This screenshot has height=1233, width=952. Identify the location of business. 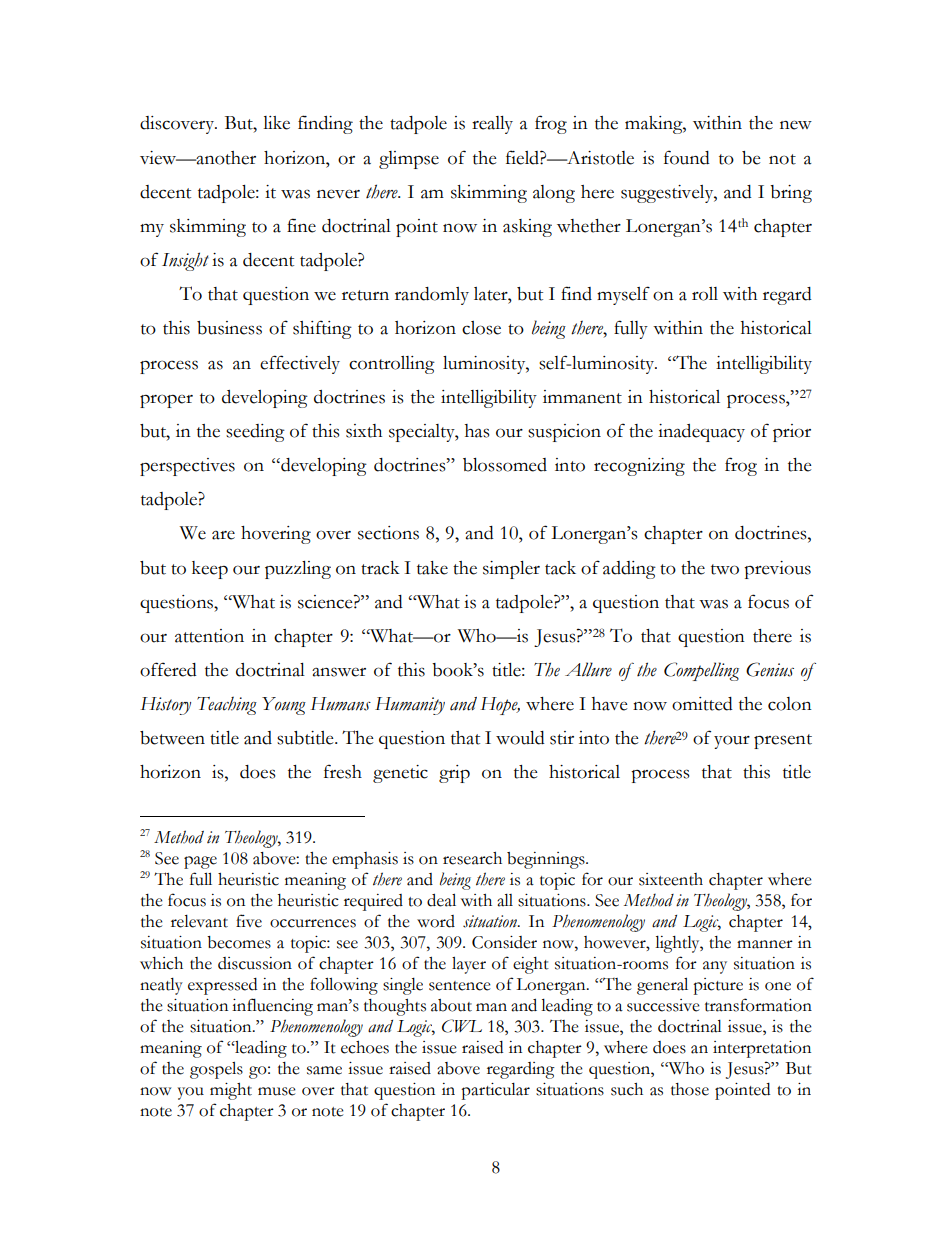
(229, 328).
